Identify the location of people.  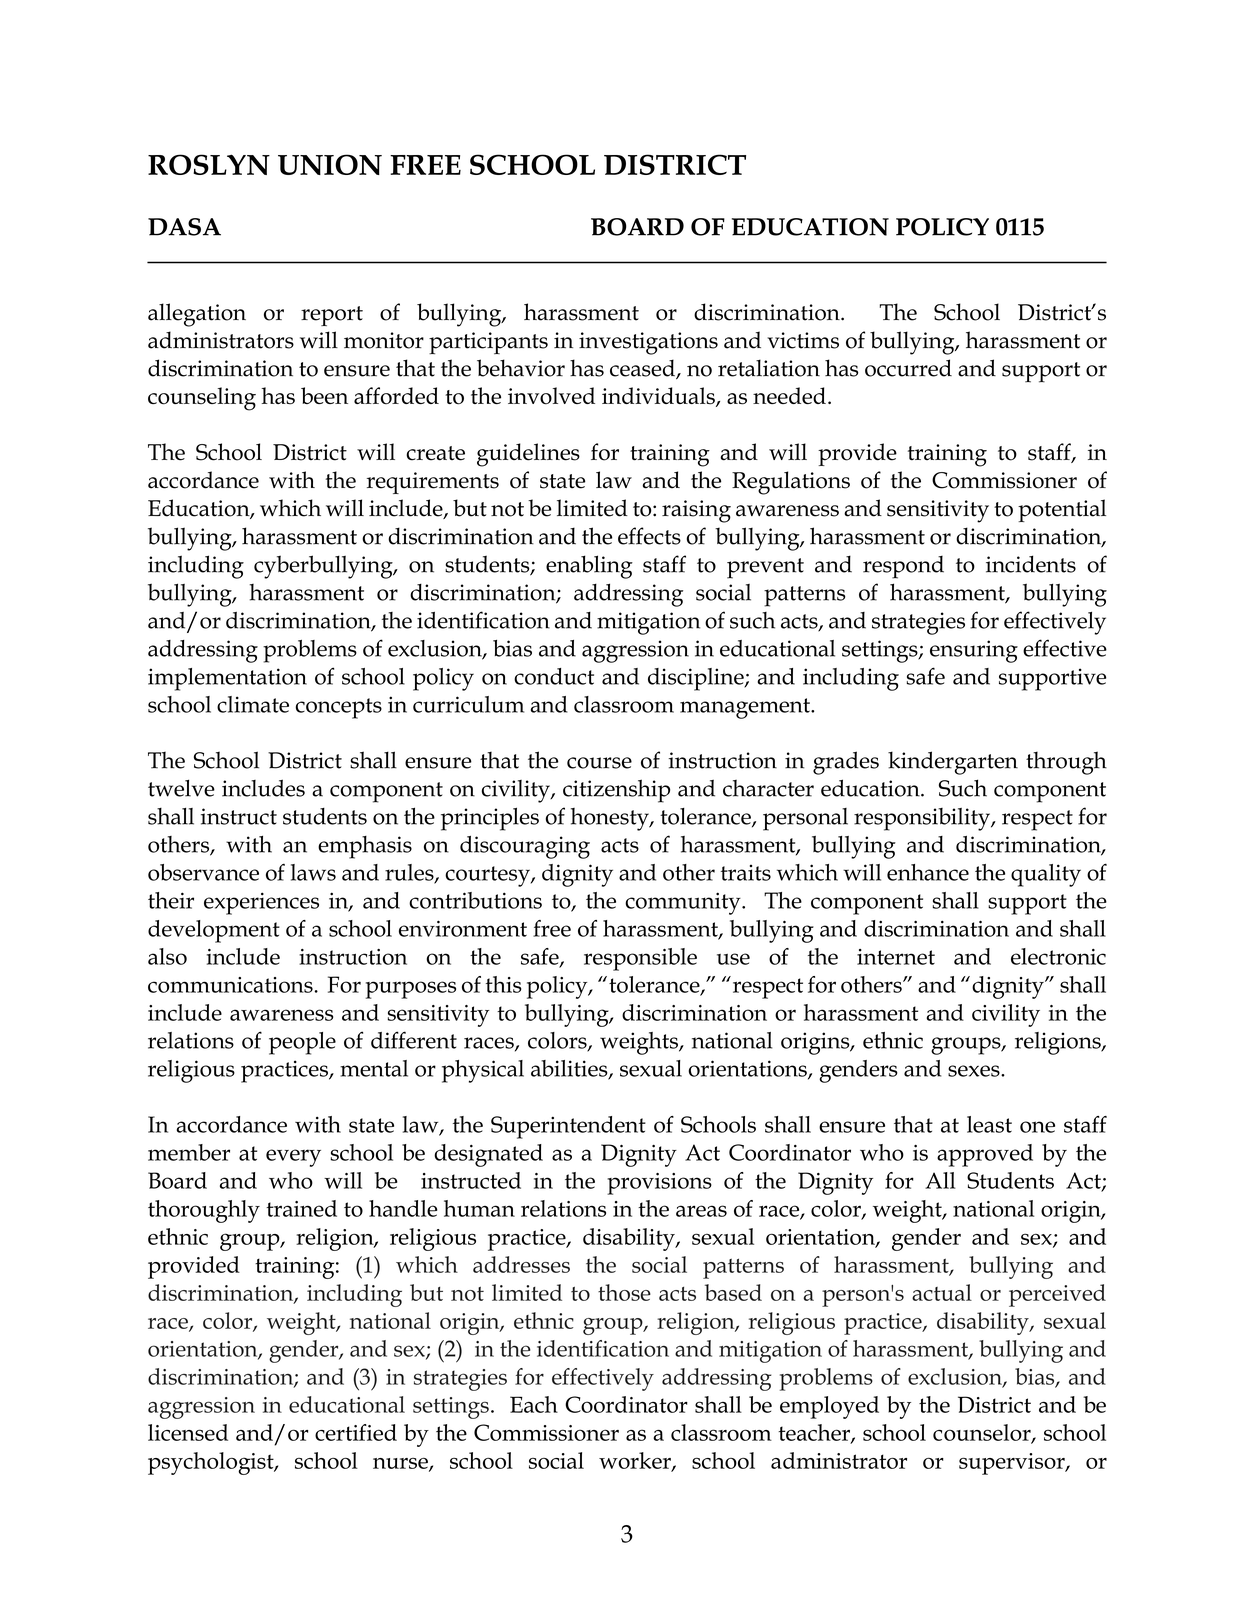
(302, 1043).
